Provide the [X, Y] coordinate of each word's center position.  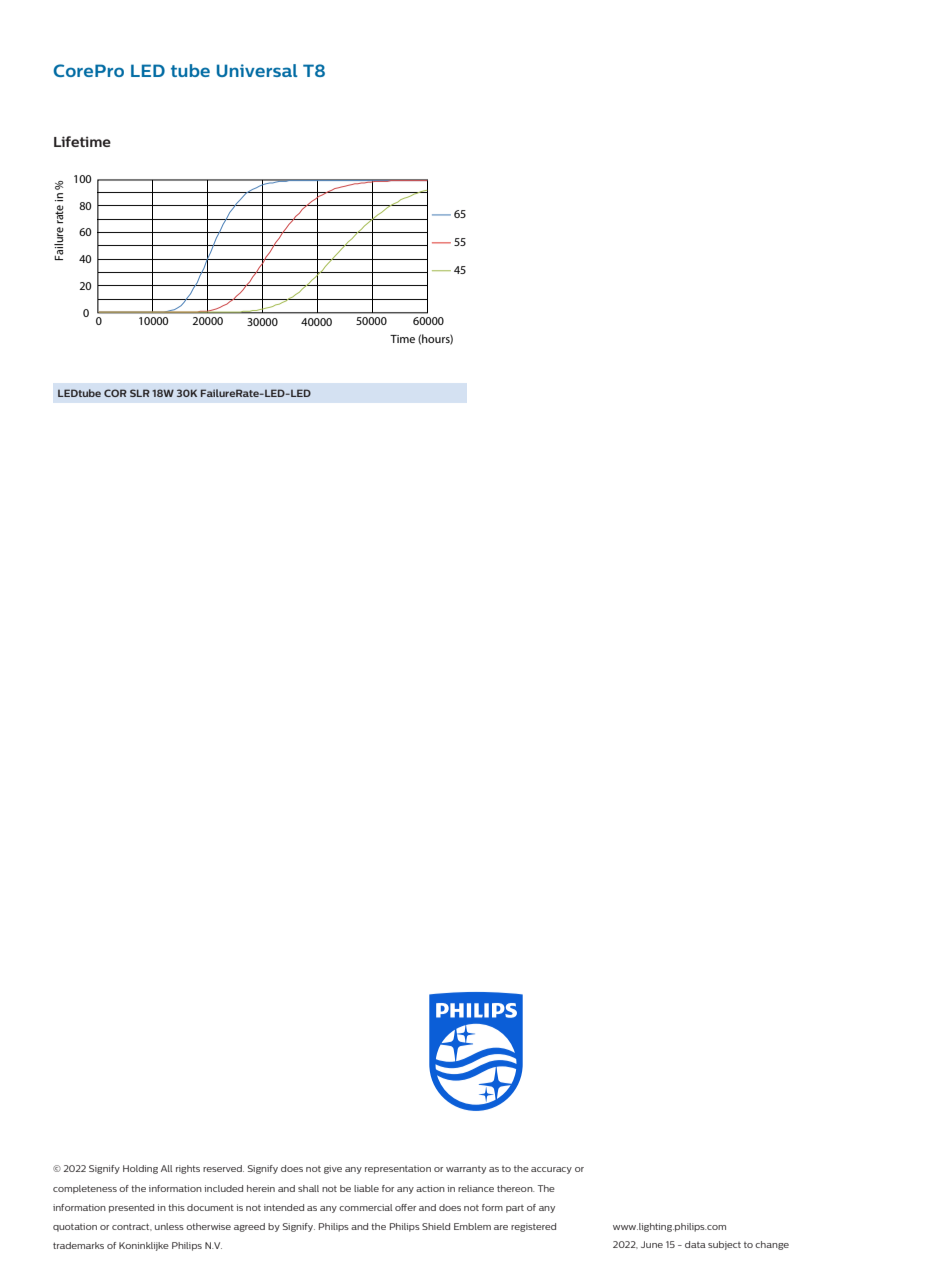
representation [398, 1169]
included [223, 1188]
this [176, 1207]
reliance [476, 1188]
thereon [515, 1188]
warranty [466, 1170]
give [333, 1169]
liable [366, 1188]
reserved [223, 1168]
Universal [257, 70]
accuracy [551, 1170]
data [695, 1244]
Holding [140, 1169]
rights [188, 1169]
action [430, 1188]
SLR [140, 393]
